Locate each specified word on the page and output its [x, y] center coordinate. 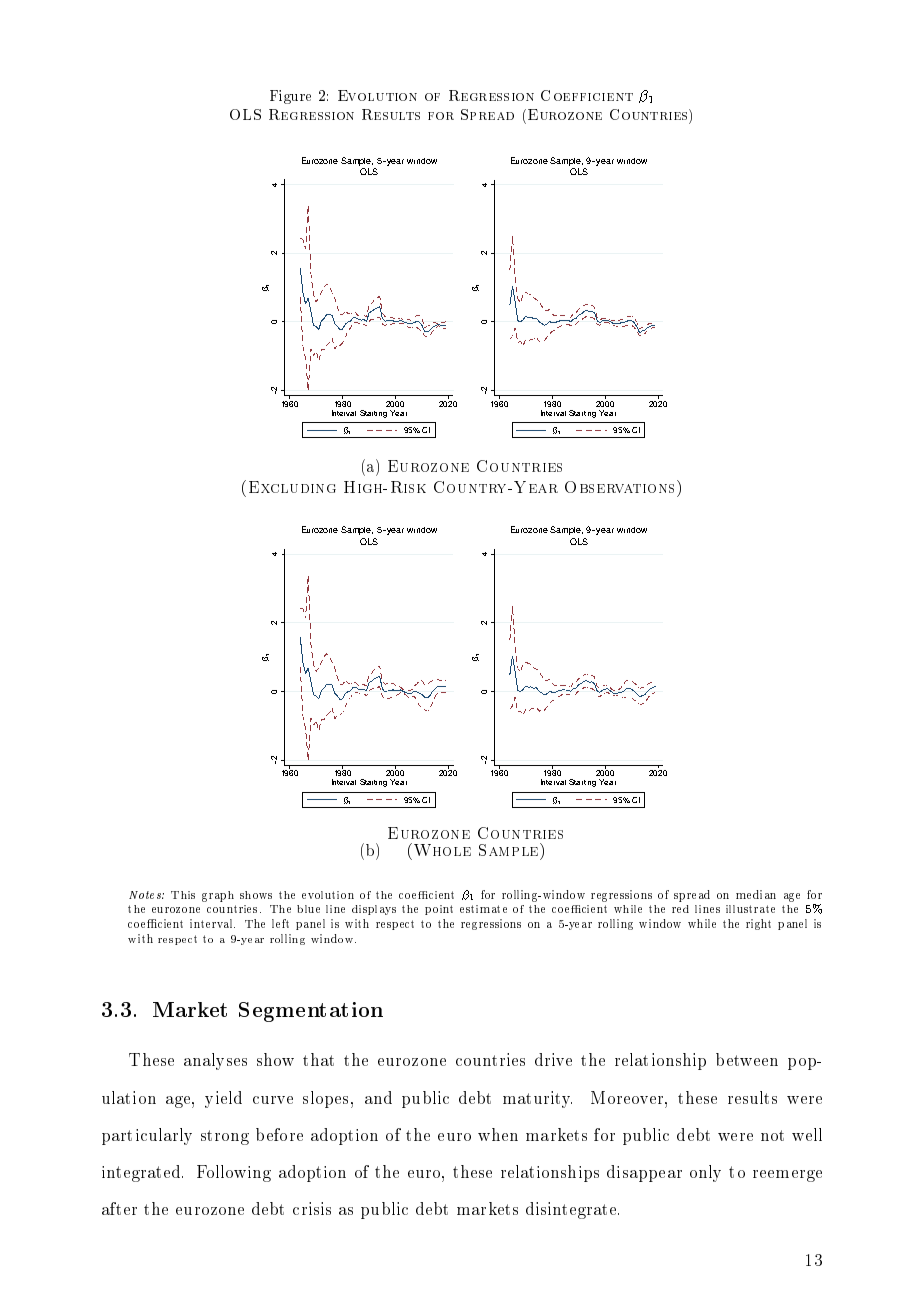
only [705, 1173]
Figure [290, 97]
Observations [621, 486]
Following [234, 1173]
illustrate [750, 909]
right [758, 924]
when [498, 1134]
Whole [441, 849]
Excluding [292, 487]
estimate [483, 909]
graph [218, 896]
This [183, 895]
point [439, 910]
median [756, 894]
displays [374, 910]
